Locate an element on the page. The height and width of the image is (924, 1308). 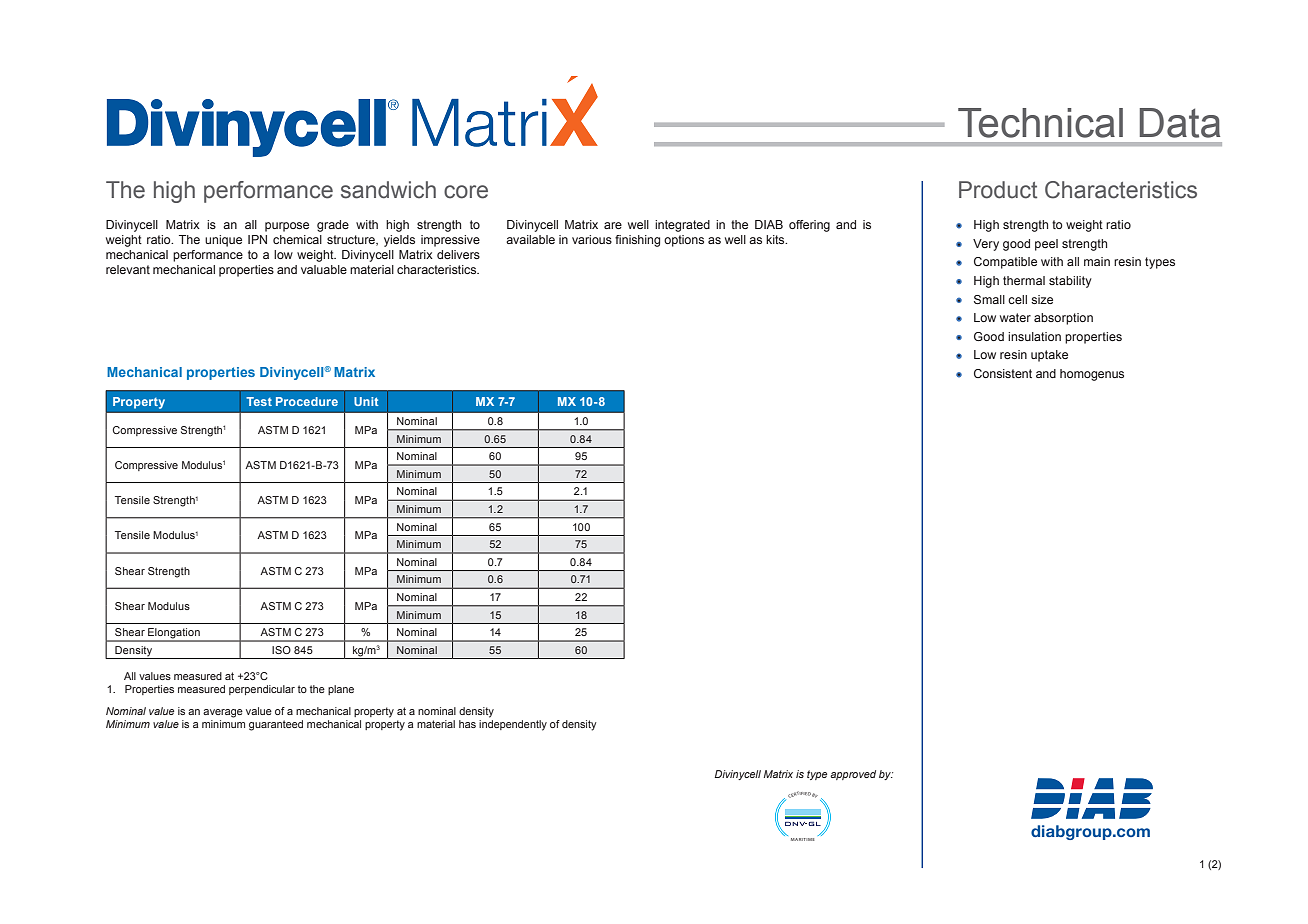
independently is located at coordinates (513, 724).
